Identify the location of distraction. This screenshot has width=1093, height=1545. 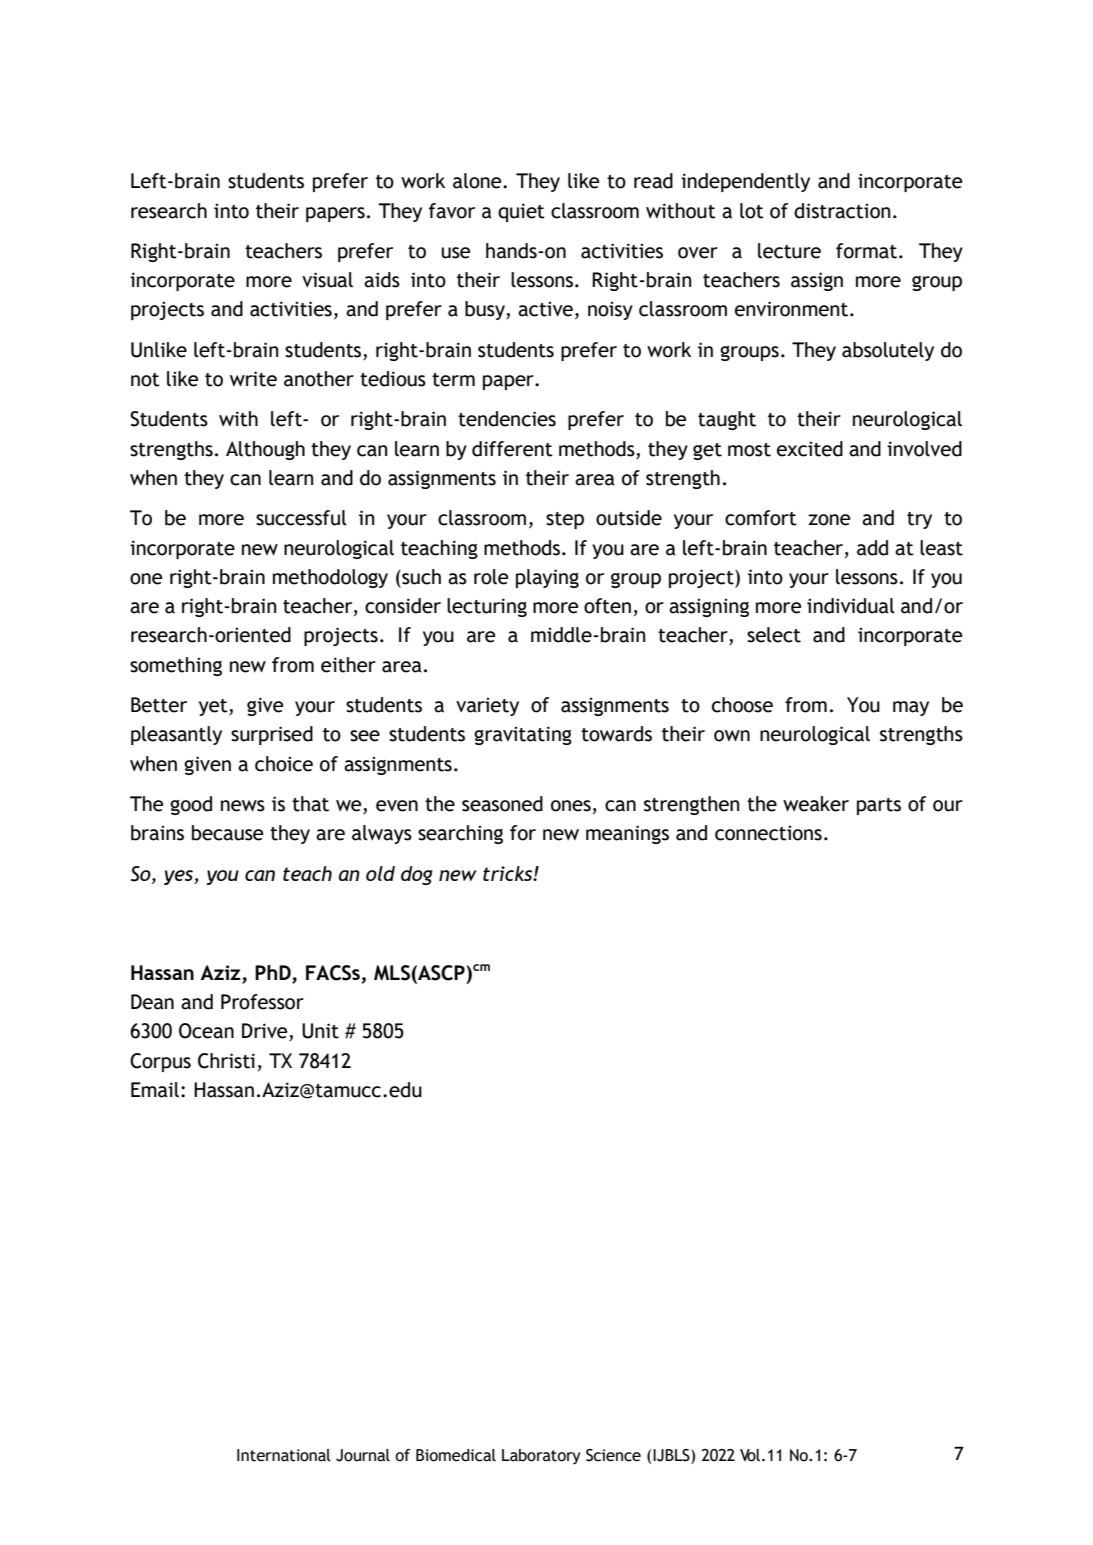
(842, 211).
